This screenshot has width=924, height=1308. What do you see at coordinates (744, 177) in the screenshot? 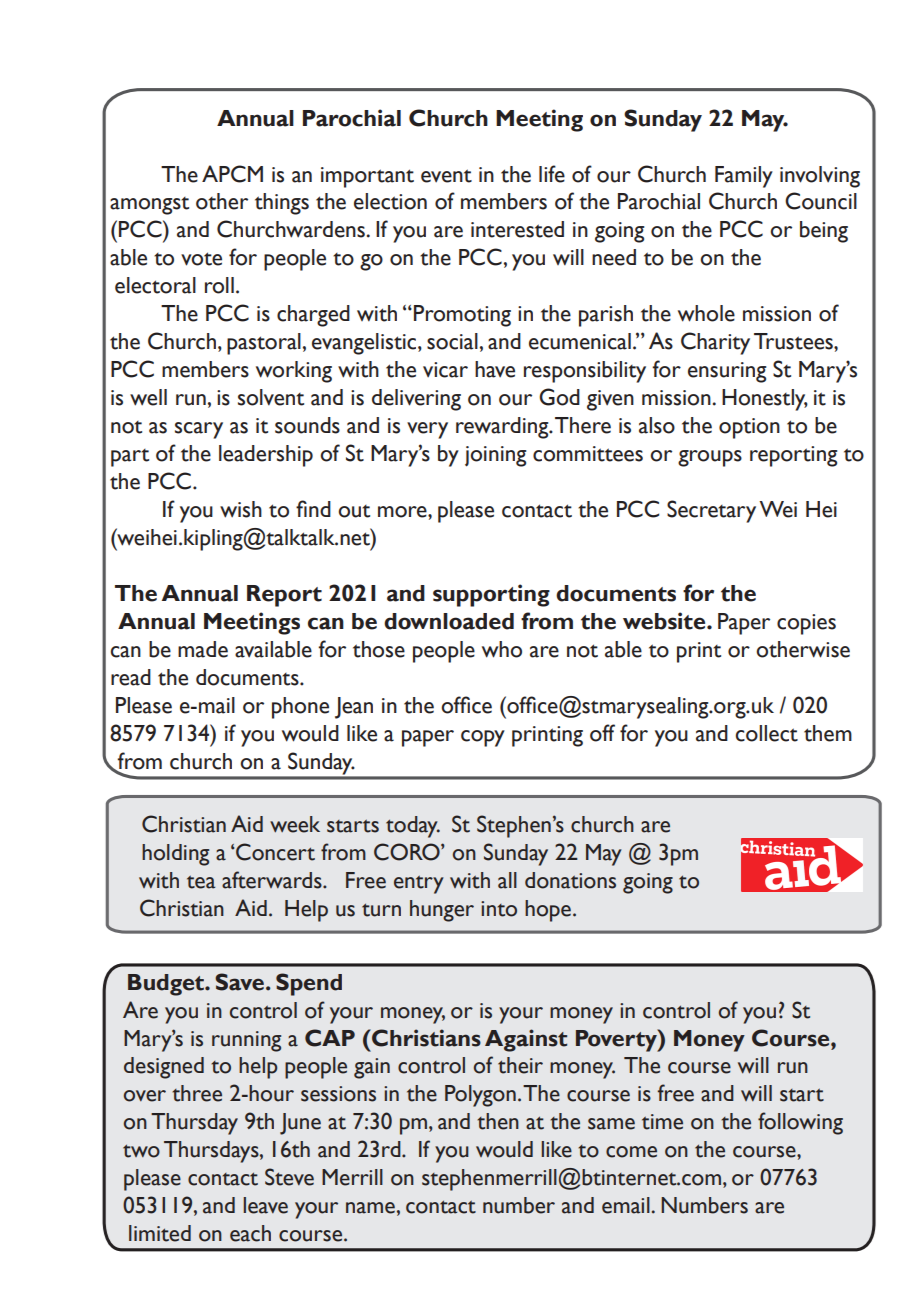
I see `Family` at bounding box center [744, 177].
